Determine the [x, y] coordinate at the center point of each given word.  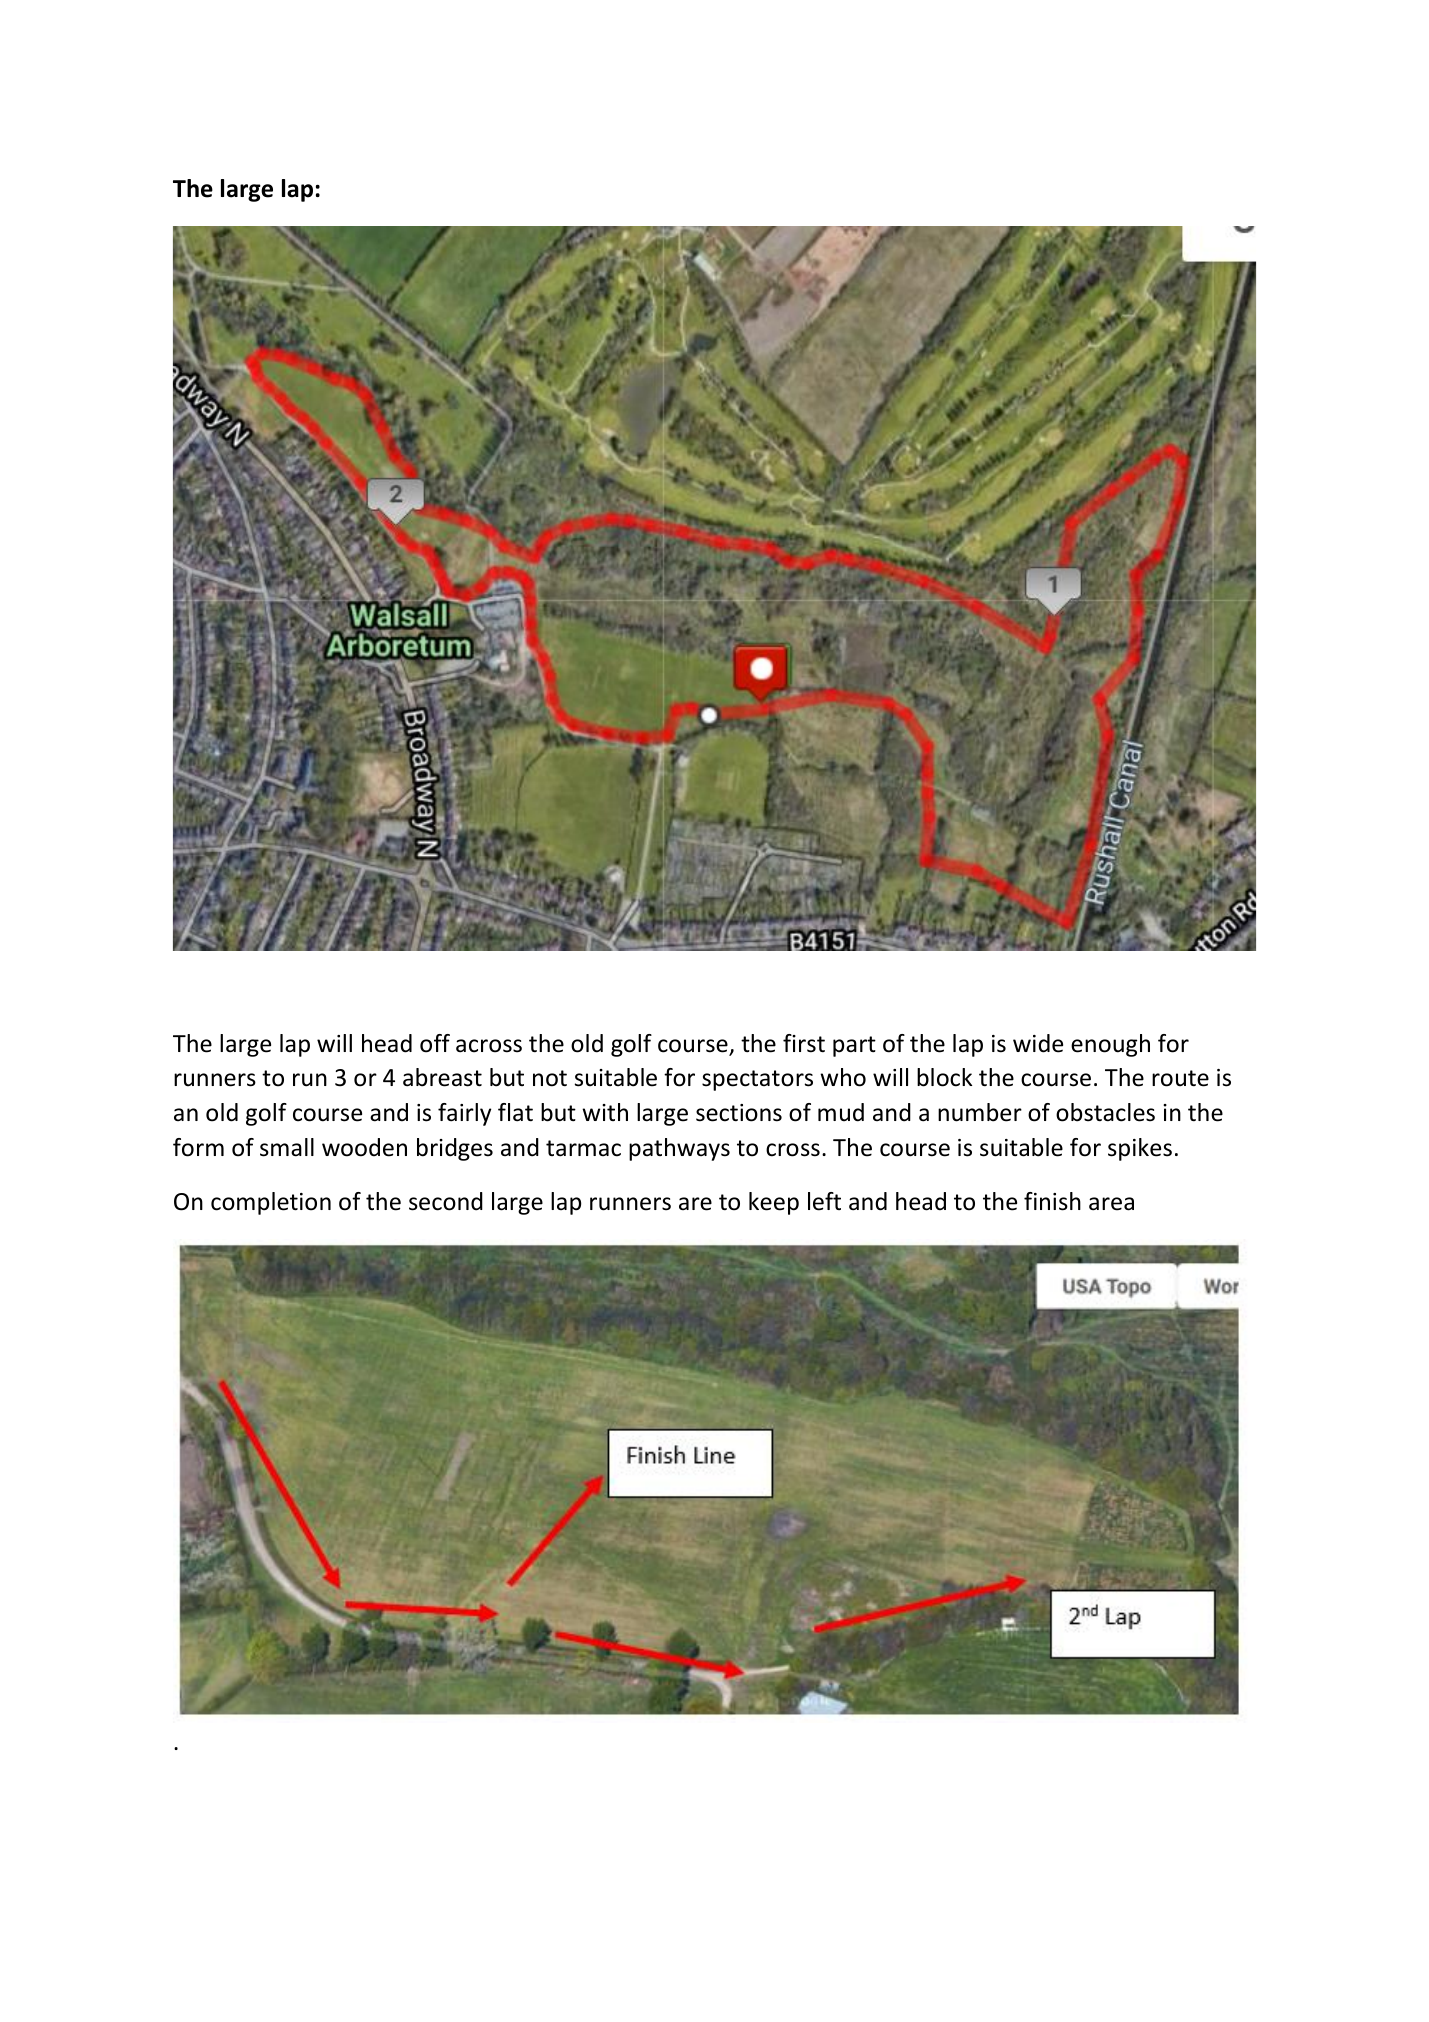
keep [774, 1203]
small [287, 1147]
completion [271, 1203]
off [435, 1043]
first [804, 1043]
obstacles [1105, 1112]
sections [739, 1113]
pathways [679, 1149]
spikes [1140, 1149]
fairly [464, 1114]
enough [1110, 1045]
